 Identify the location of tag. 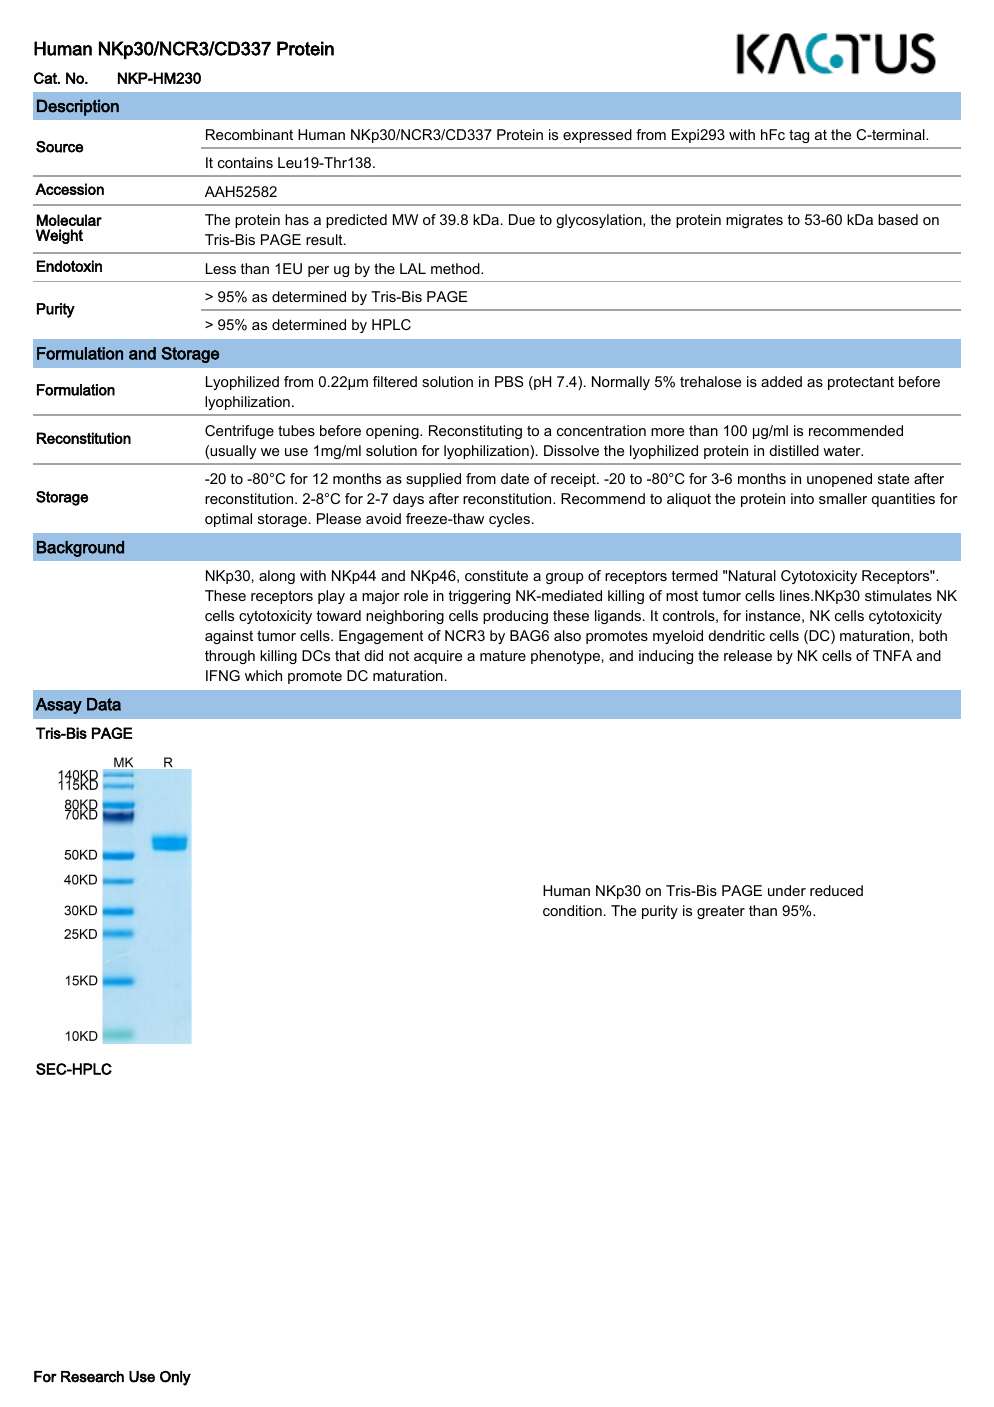
(799, 136).
